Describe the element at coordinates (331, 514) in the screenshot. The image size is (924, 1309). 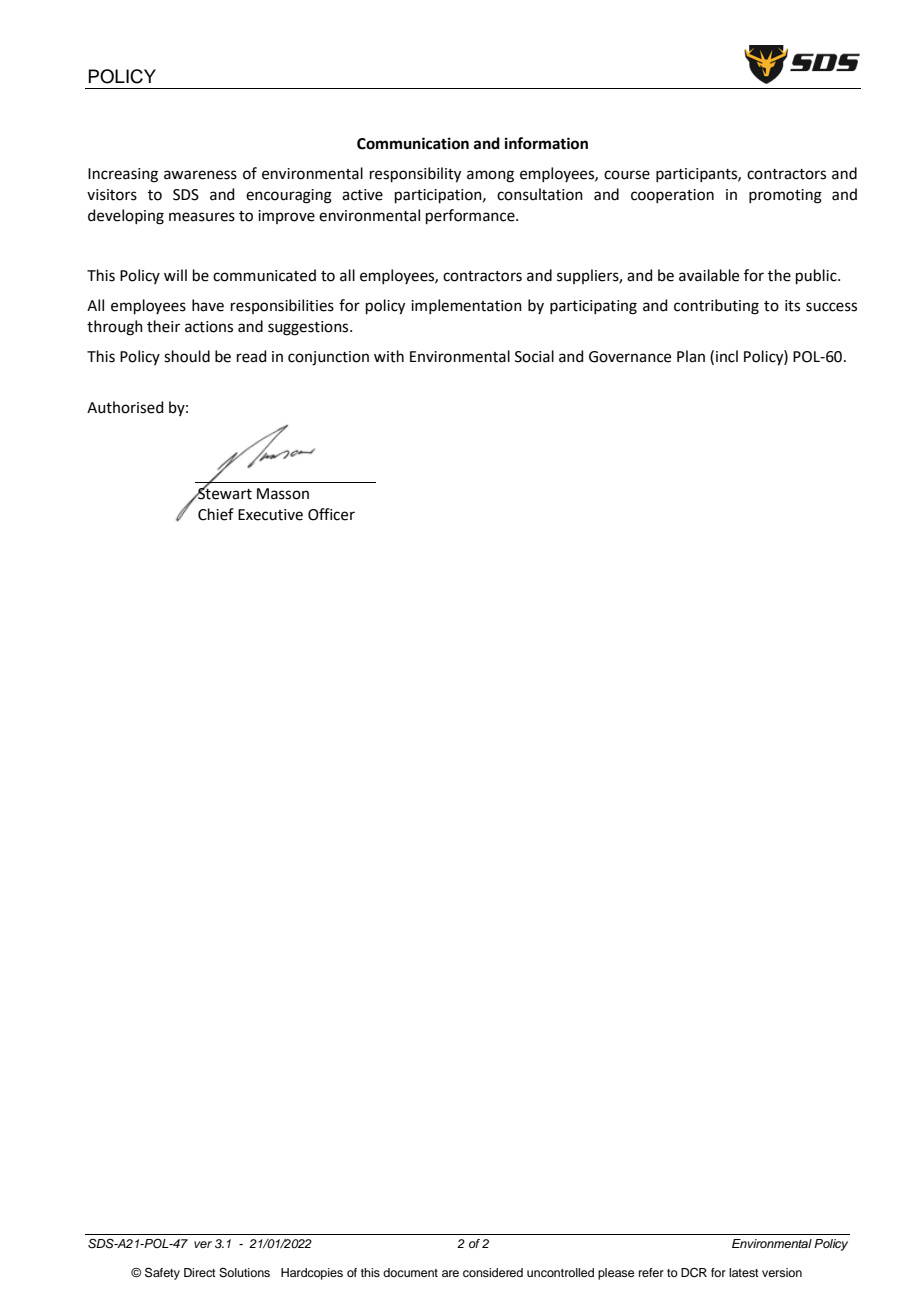
I see `Officer` at that location.
